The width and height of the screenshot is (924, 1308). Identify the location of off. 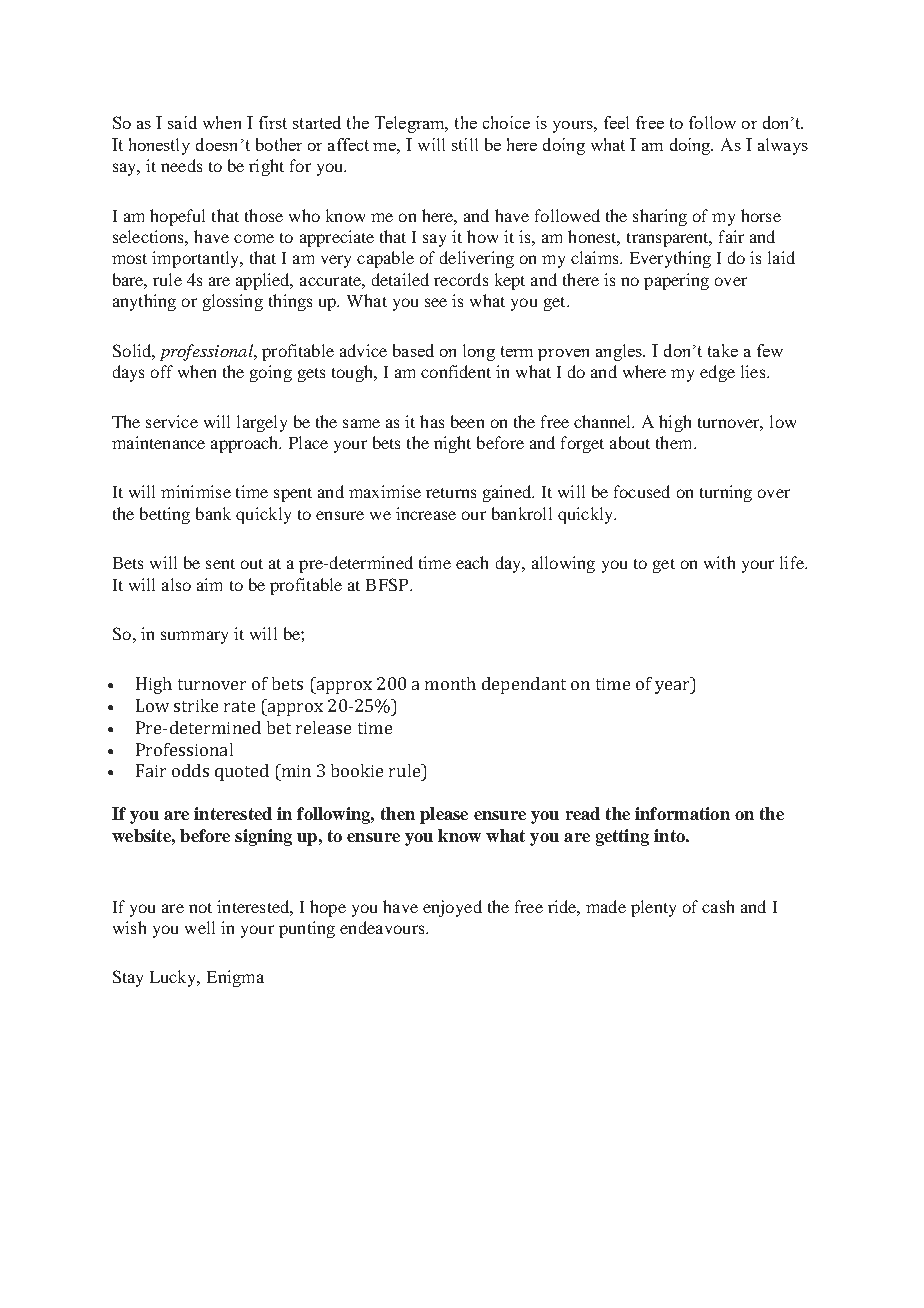
(162, 371).
